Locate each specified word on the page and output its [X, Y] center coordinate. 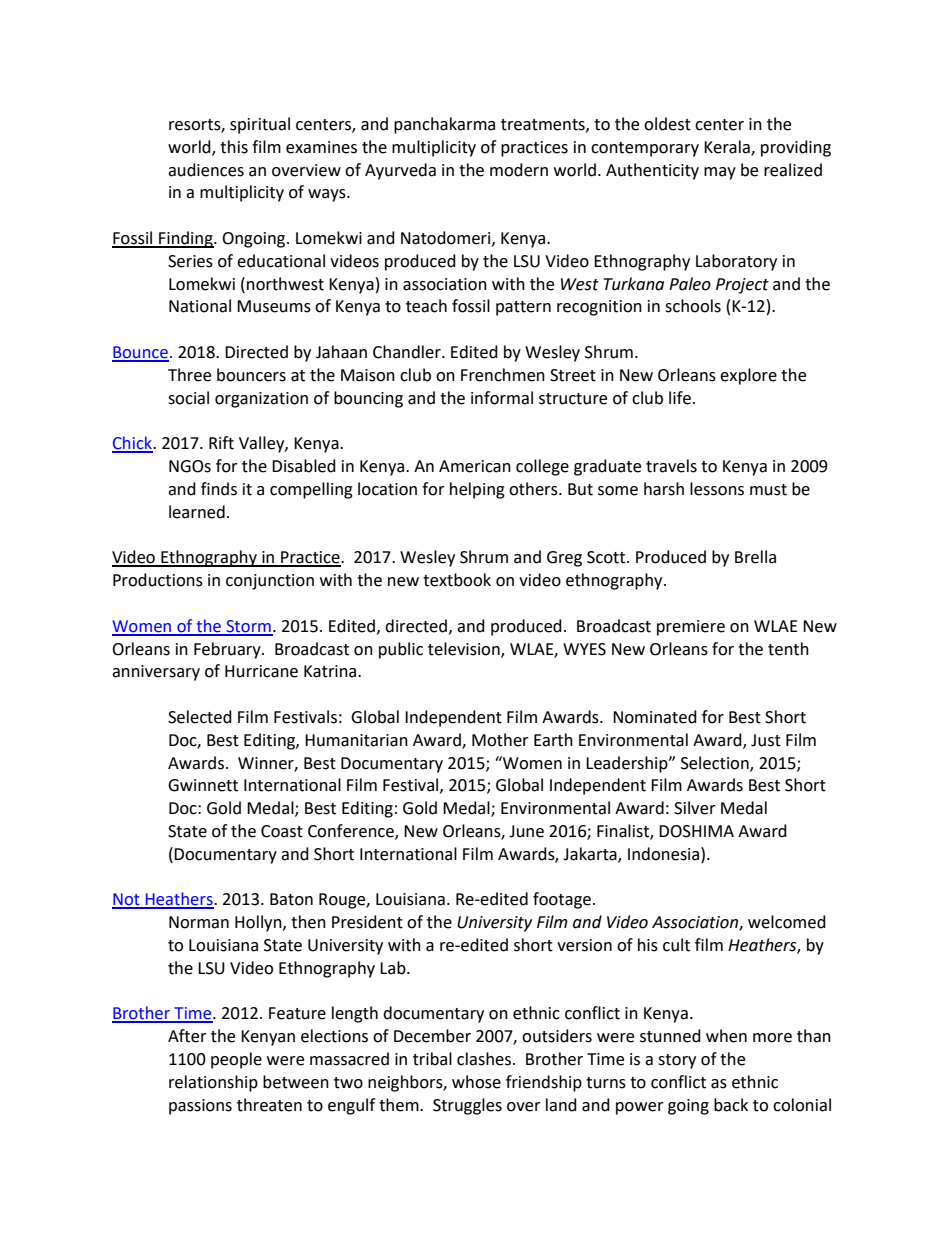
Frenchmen [503, 375]
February [228, 650]
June [526, 831]
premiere [691, 628]
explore [748, 376]
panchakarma [444, 125]
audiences [206, 170]
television [465, 649]
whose [476, 1082]
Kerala [728, 147]
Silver [695, 808]
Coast [282, 831]
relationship [213, 1083]
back [731, 1105]
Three [189, 375]
